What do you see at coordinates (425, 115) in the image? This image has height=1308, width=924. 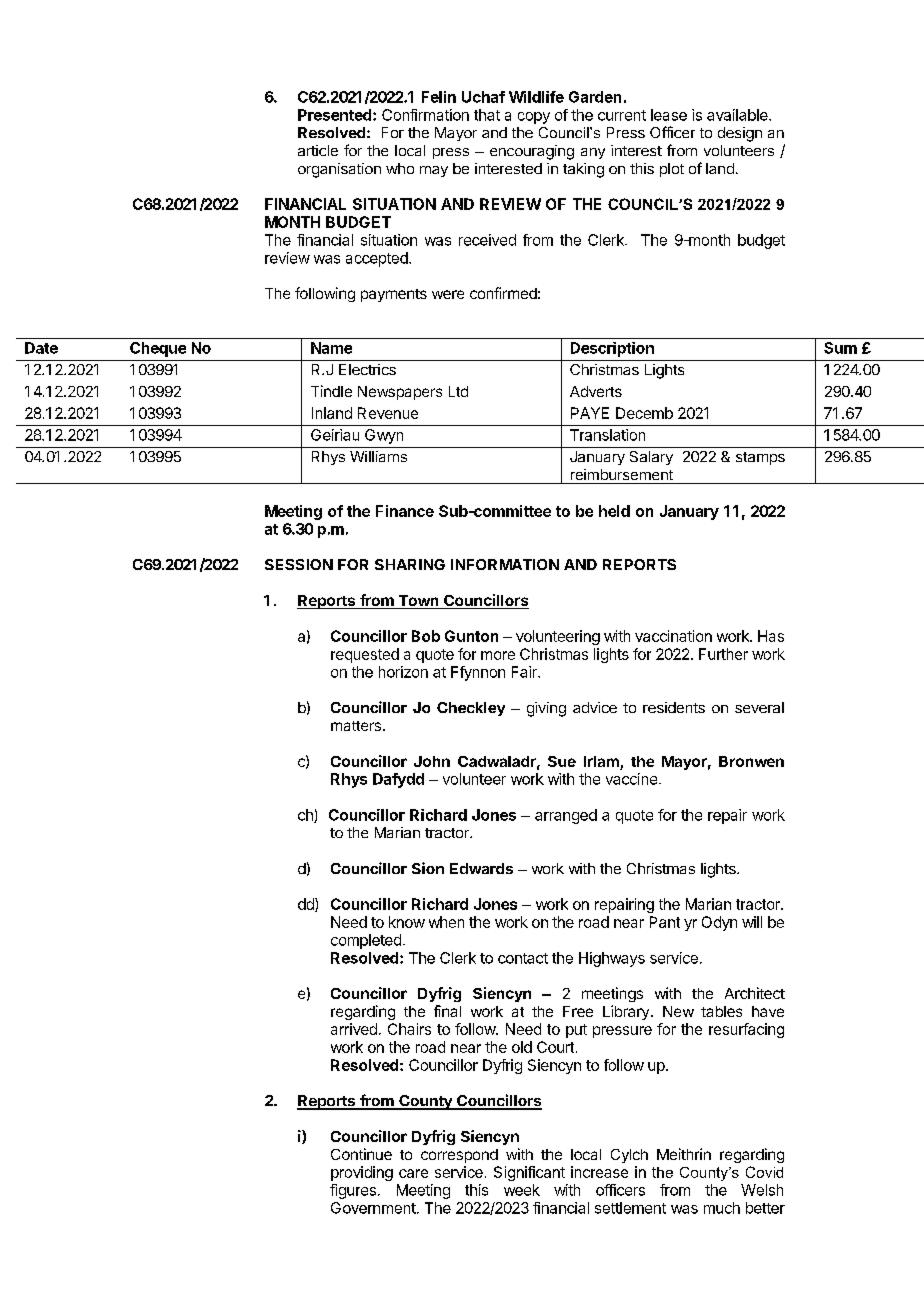 I see `Confirmation` at bounding box center [425, 115].
